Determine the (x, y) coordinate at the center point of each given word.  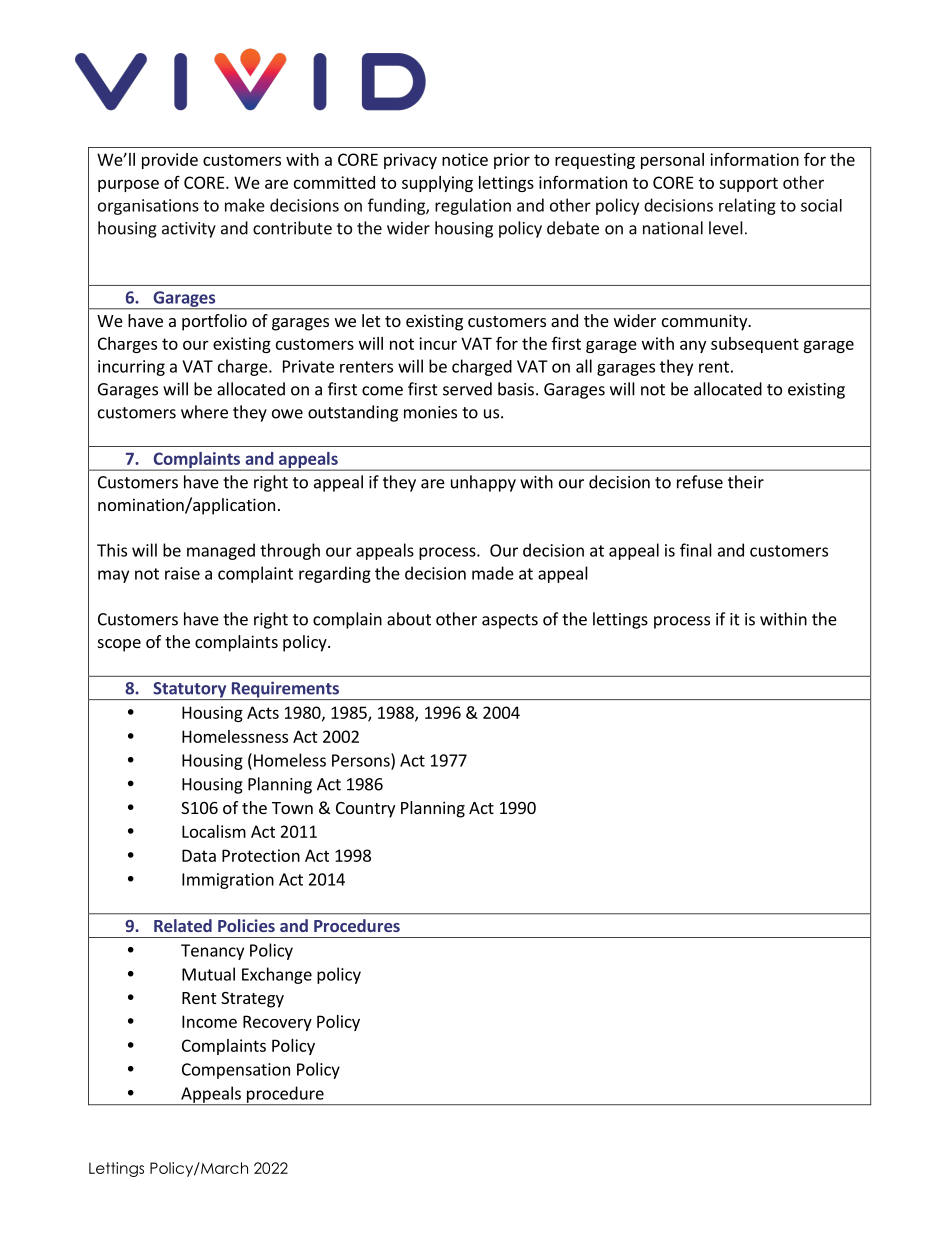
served (467, 389)
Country (365, 810)
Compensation (236, 1071)
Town (292, 808)
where (204, 412)
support (748, 184)
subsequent (755, 345)
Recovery (277, 1023)
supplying (437, 184)
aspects (510, 621)
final (696, 550)
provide (170, 161)
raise (182, 573)
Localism (214, 831)
